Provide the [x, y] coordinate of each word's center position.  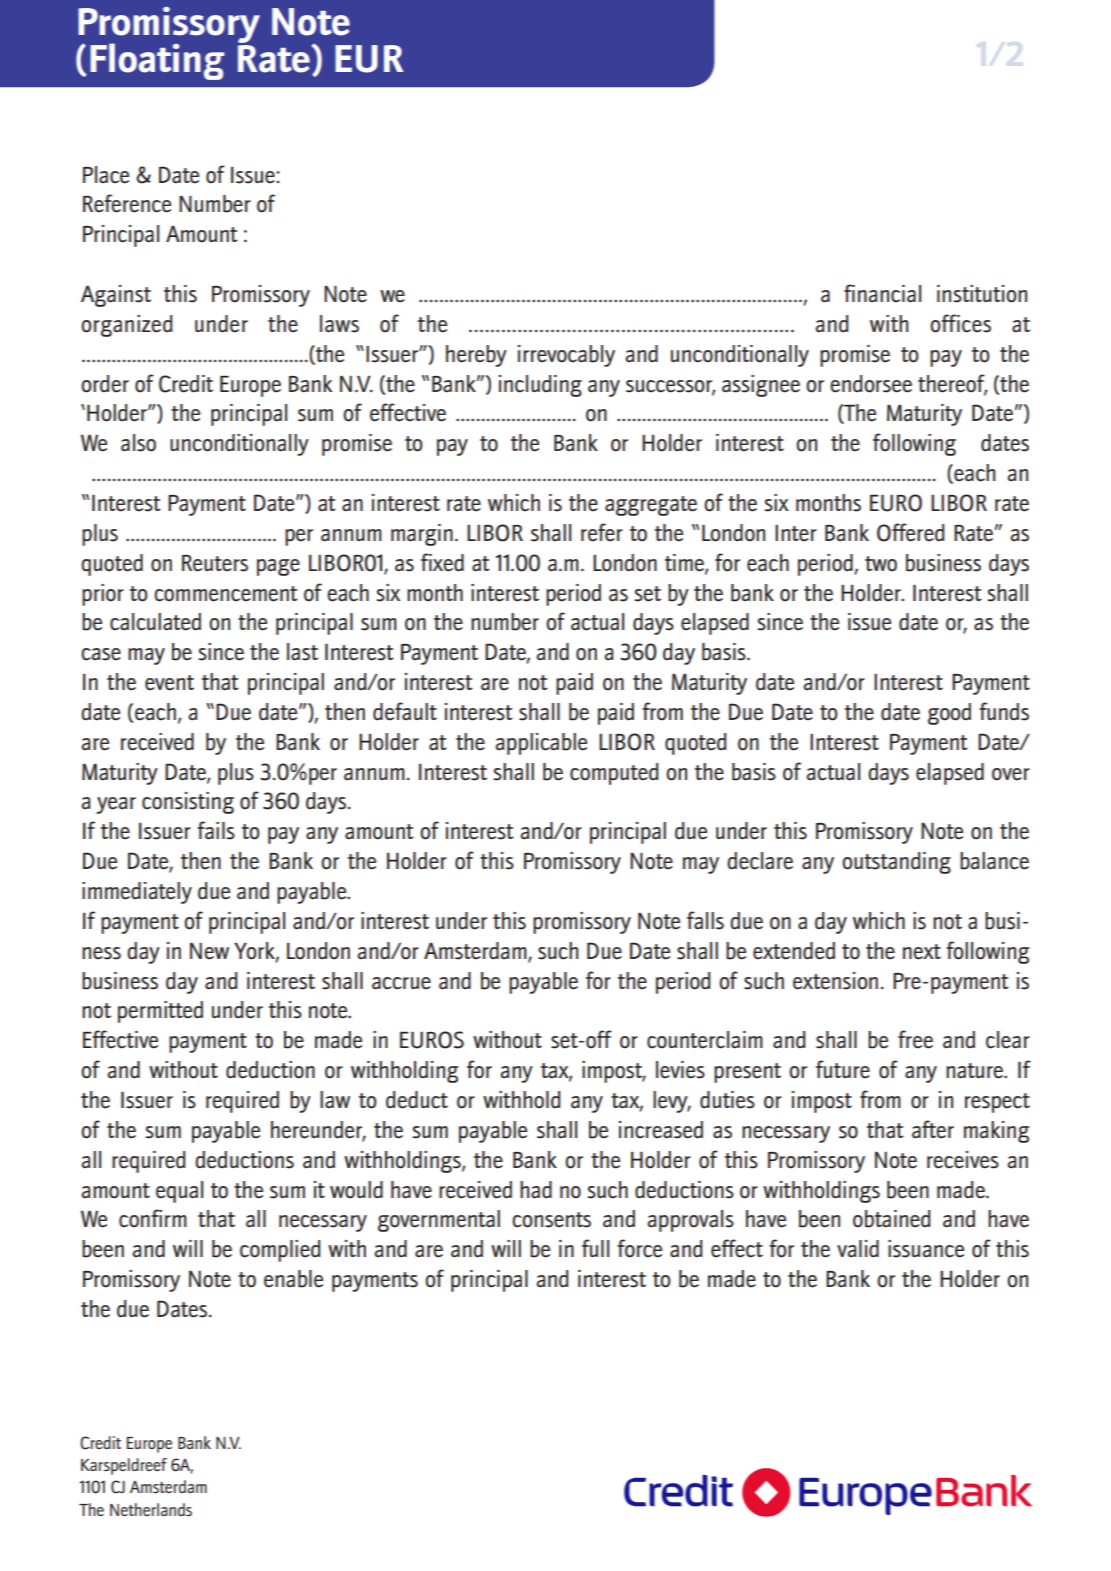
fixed [442, 562]
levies [680, 1070]
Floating [157, 61]
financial [882, 293]
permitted [160, 1012]
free [915, 1039]
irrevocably [566, 356]
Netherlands [151, 1509]
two [881, 564]
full [595, 1248]
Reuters [215, 563]
